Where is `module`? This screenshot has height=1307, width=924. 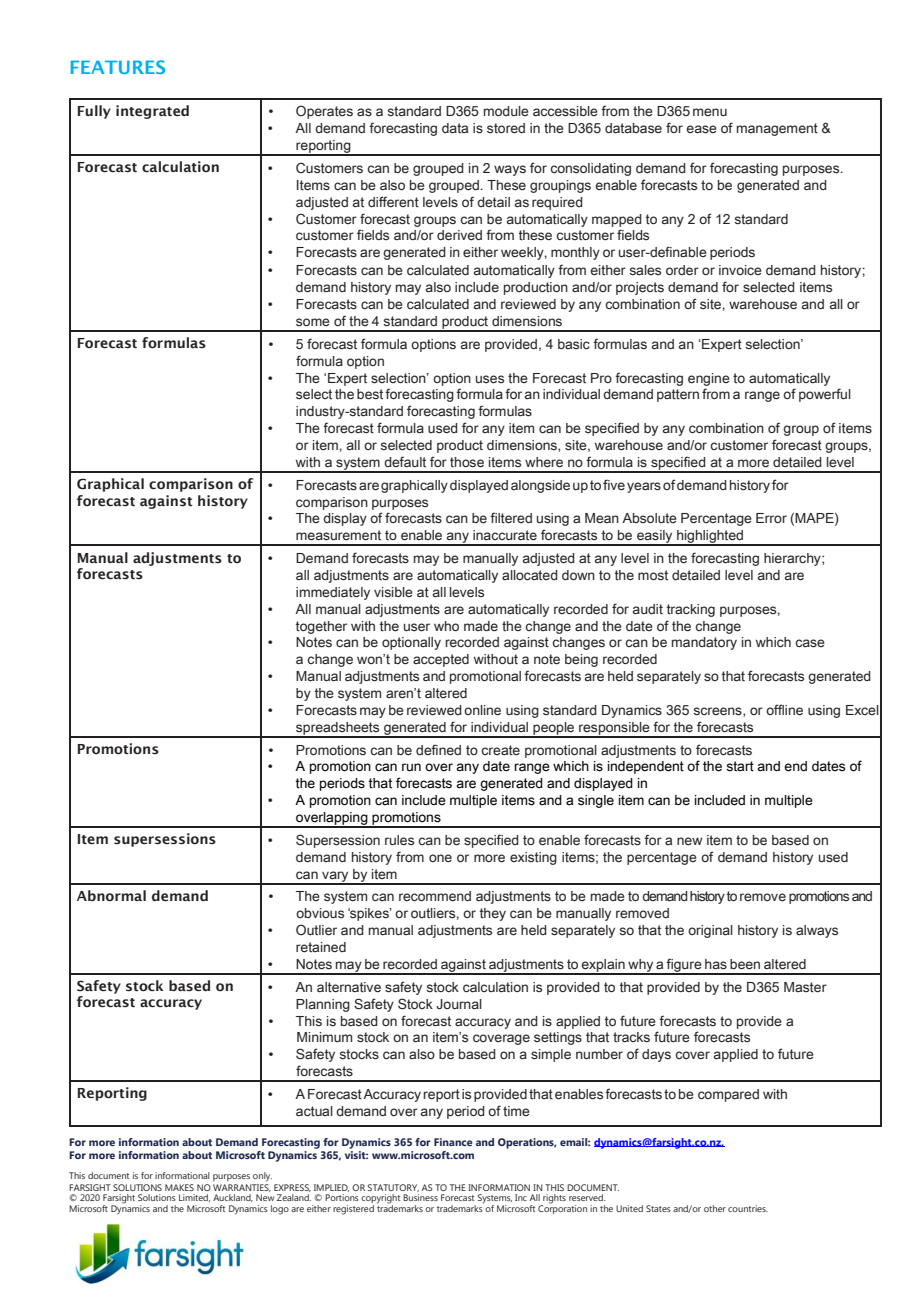
module is located at coordinates (506, 111).
